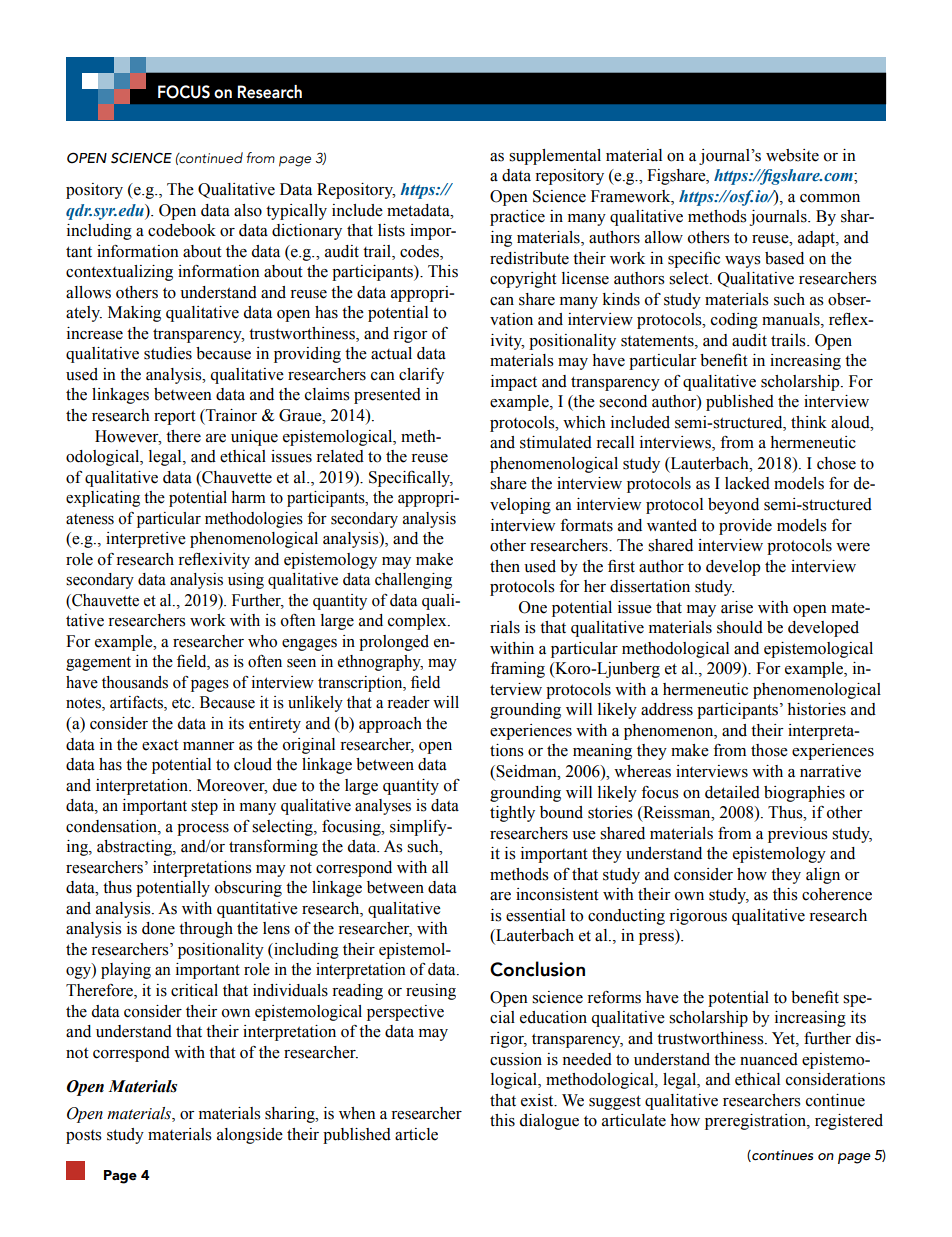  Describe the element at coordinates (248, 210) in the image. I see `also` at that location.
